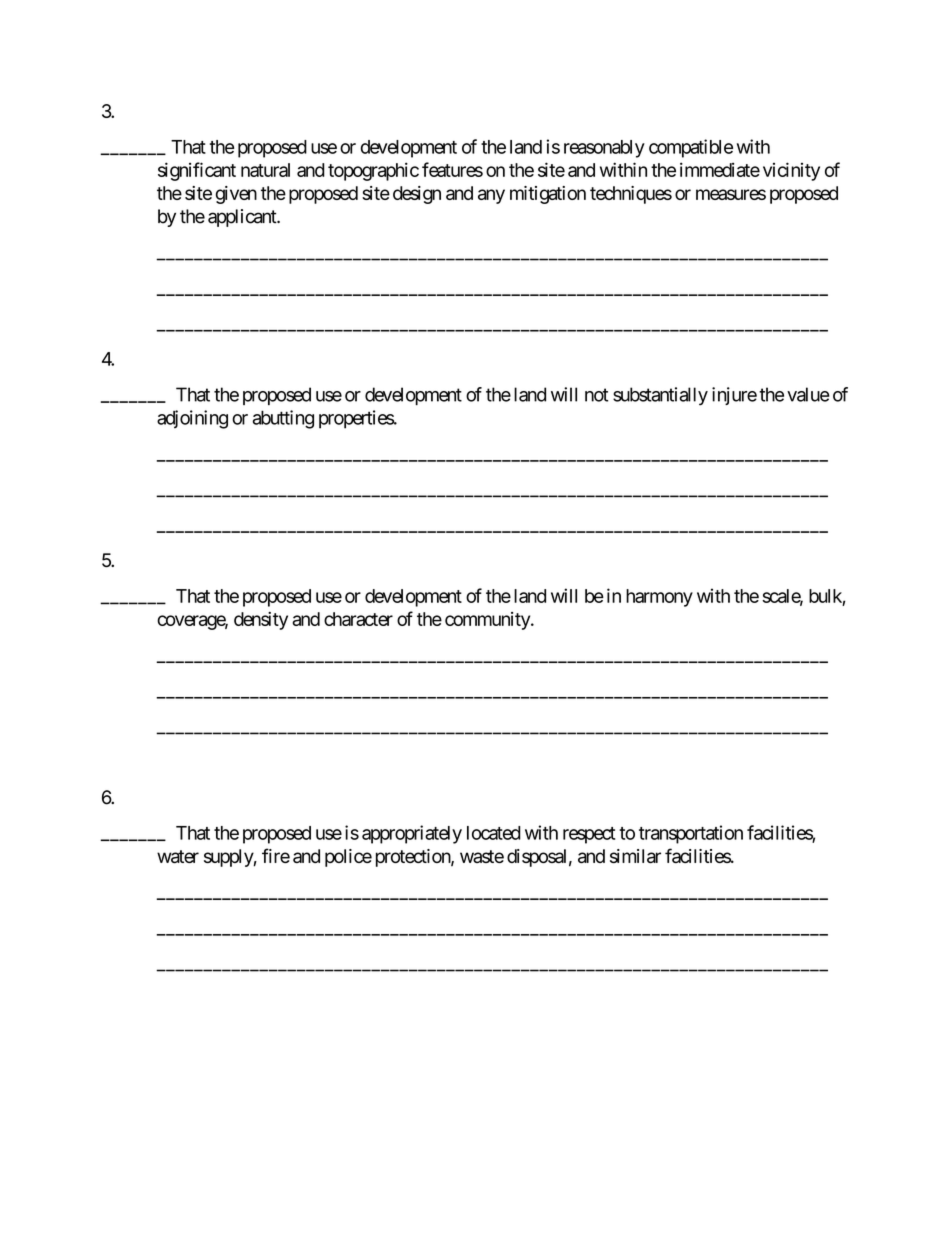  Describe the element at coordinates (488, 621) in the image. I see `community` at that location.
